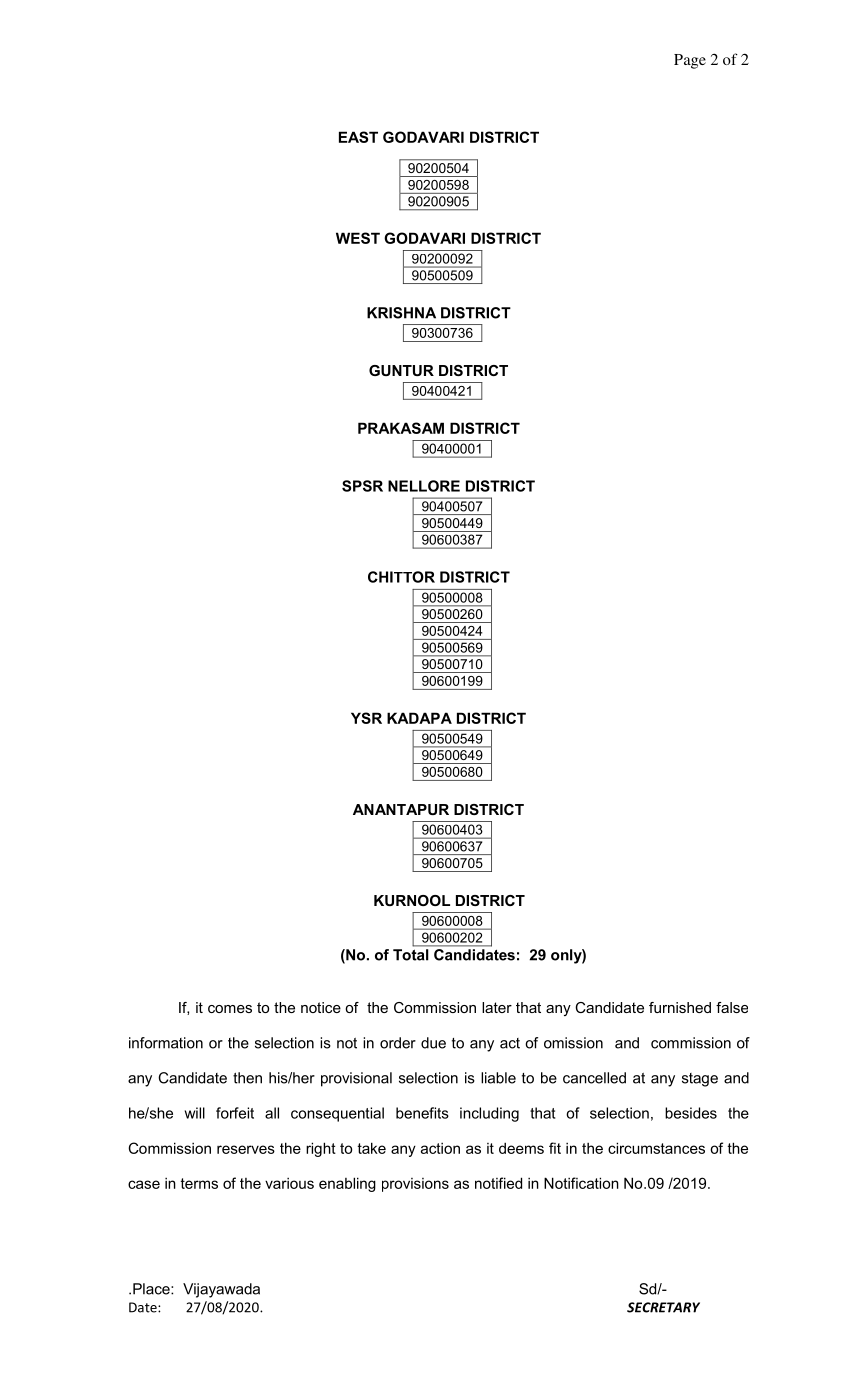 The height and width of the image is (1400, 849). I want to click on Page, so click(690, 61).
